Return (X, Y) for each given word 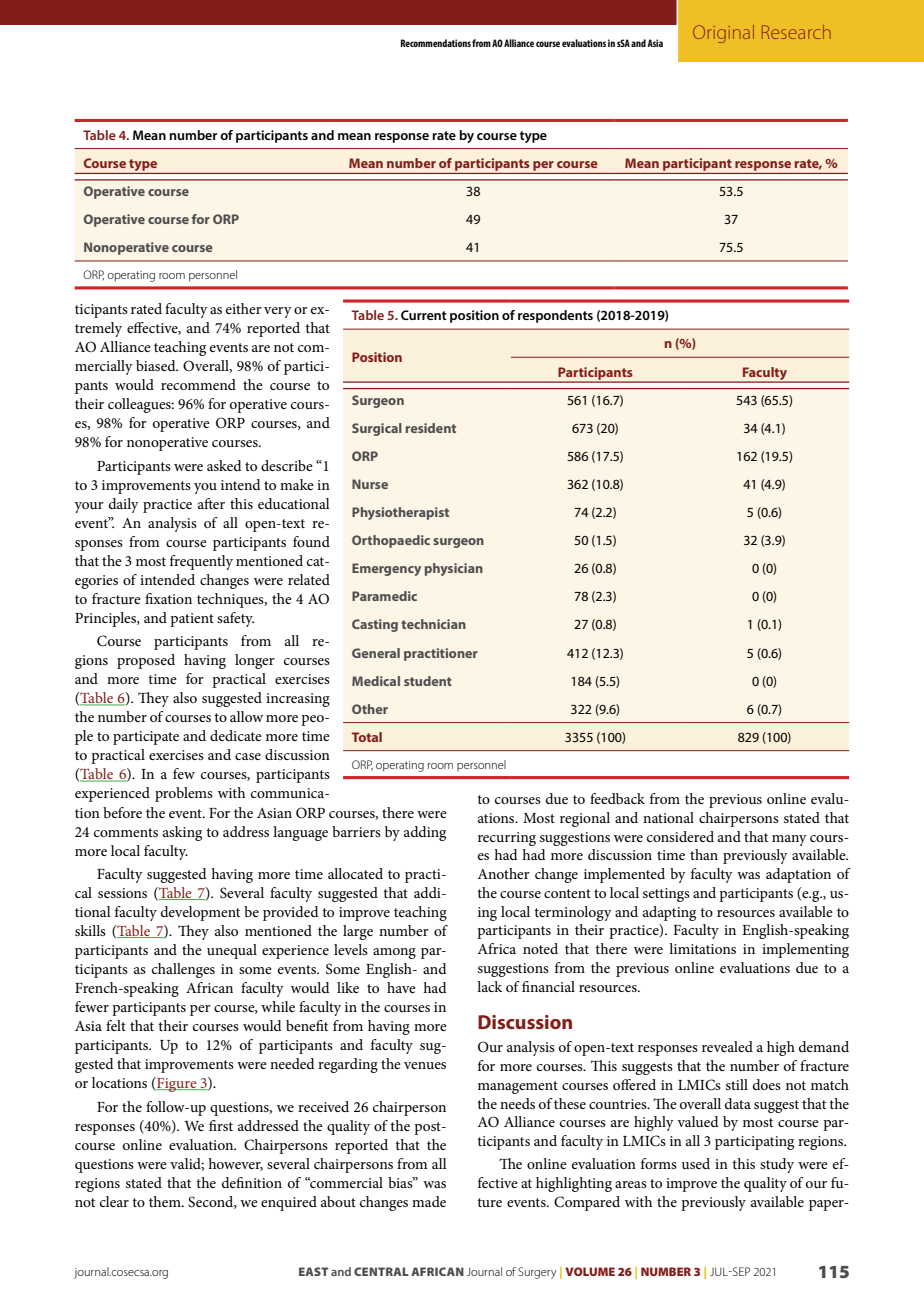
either (244, 308)
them (166, 1201)
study (777, 1165)
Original (723, 34)
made (429, 1201)
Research (796, 32)
